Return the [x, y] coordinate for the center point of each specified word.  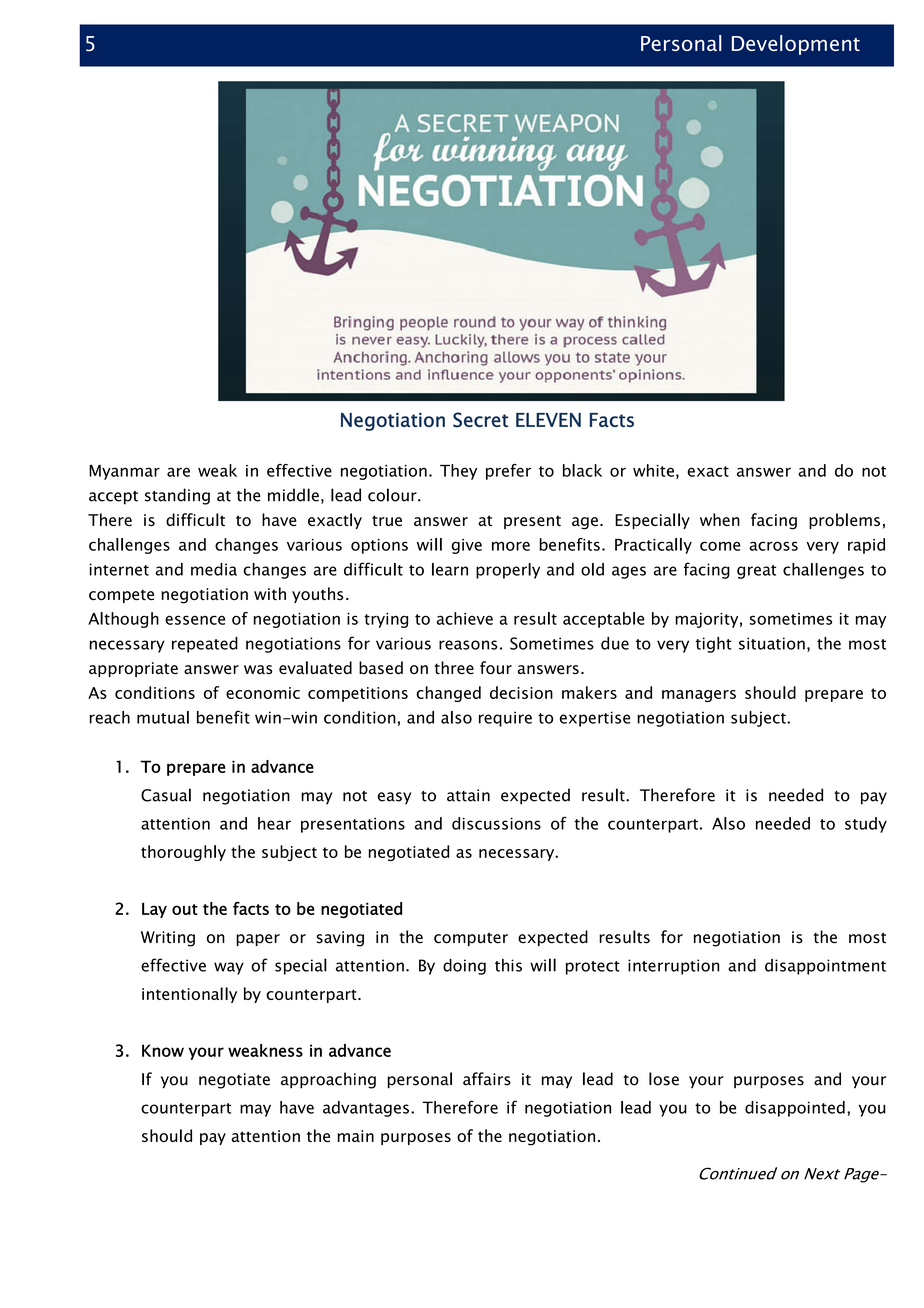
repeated [205, 645]
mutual [163, 717]
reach [110, 717]
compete [121, 596]
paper [258, 940]
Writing [168, 939]
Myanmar [124, 472]
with [270, 593]
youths [317, 595]
